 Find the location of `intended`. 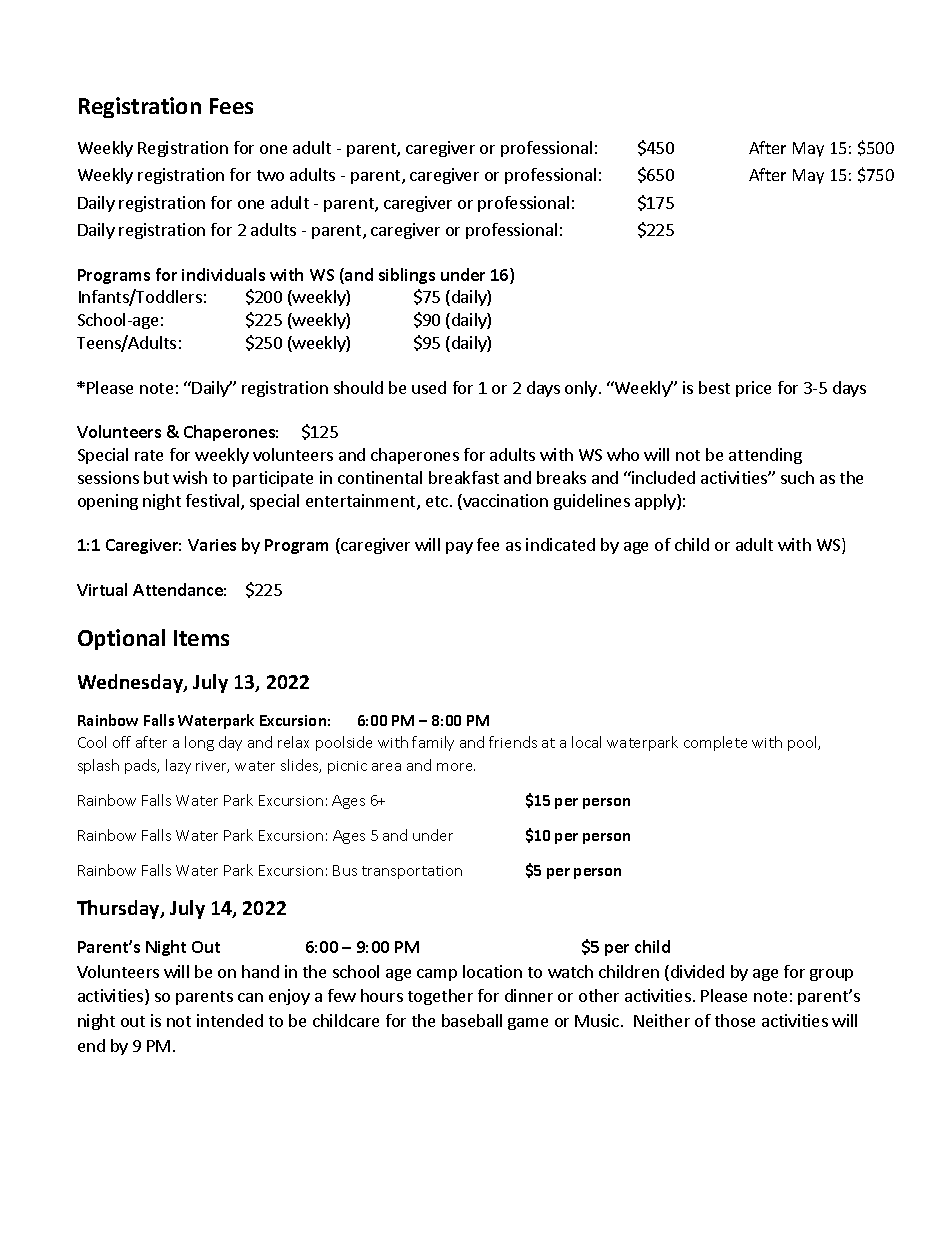

intended is located at coordinates (230, 1020).
